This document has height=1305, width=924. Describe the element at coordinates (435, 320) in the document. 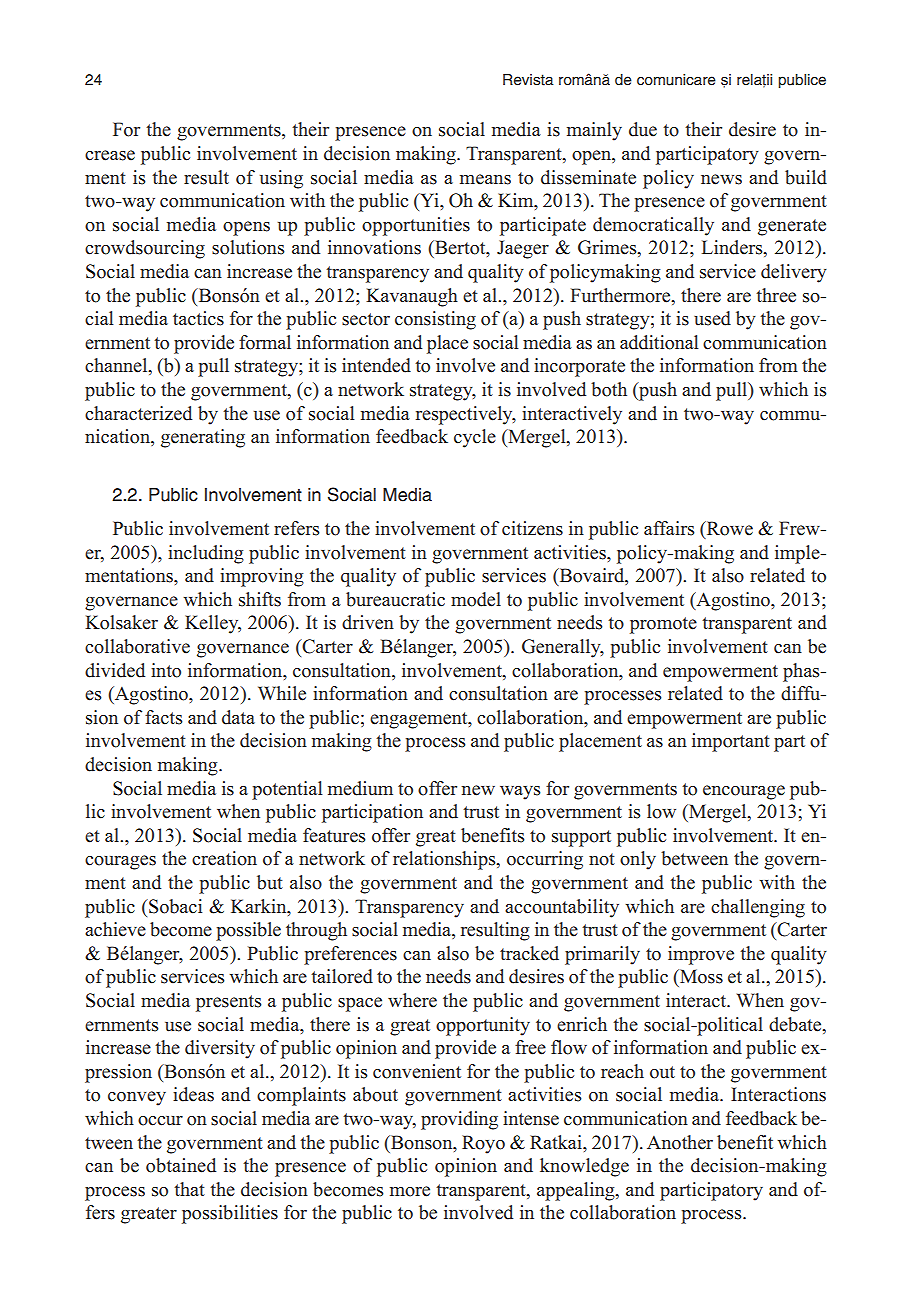

I see `consisting` at that location.
